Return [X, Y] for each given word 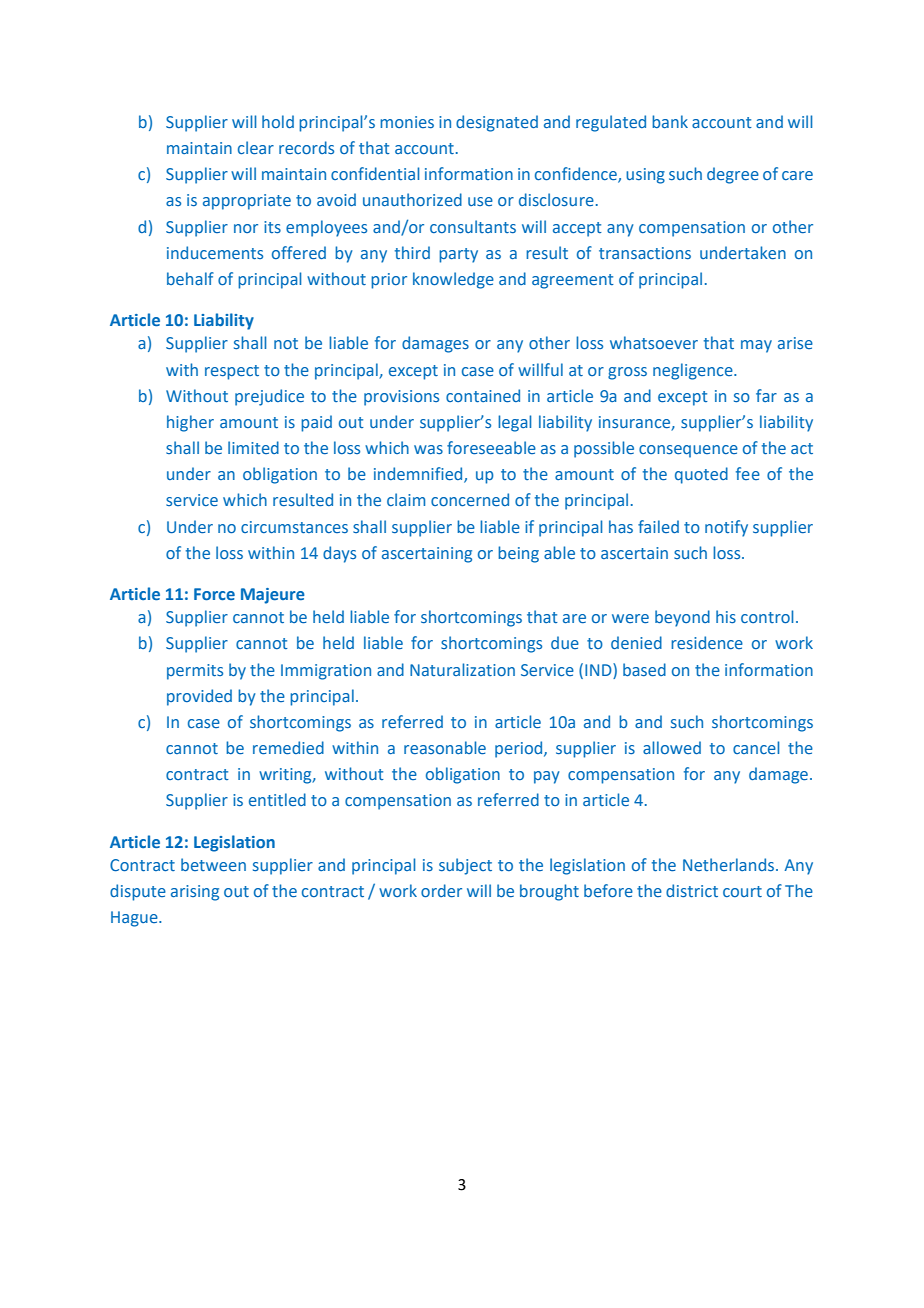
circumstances [294, 527]
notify [726, 528]
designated [497, 123]
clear [256, 147]
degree [733, 175]
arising [195, 893]
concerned [470, 499]
